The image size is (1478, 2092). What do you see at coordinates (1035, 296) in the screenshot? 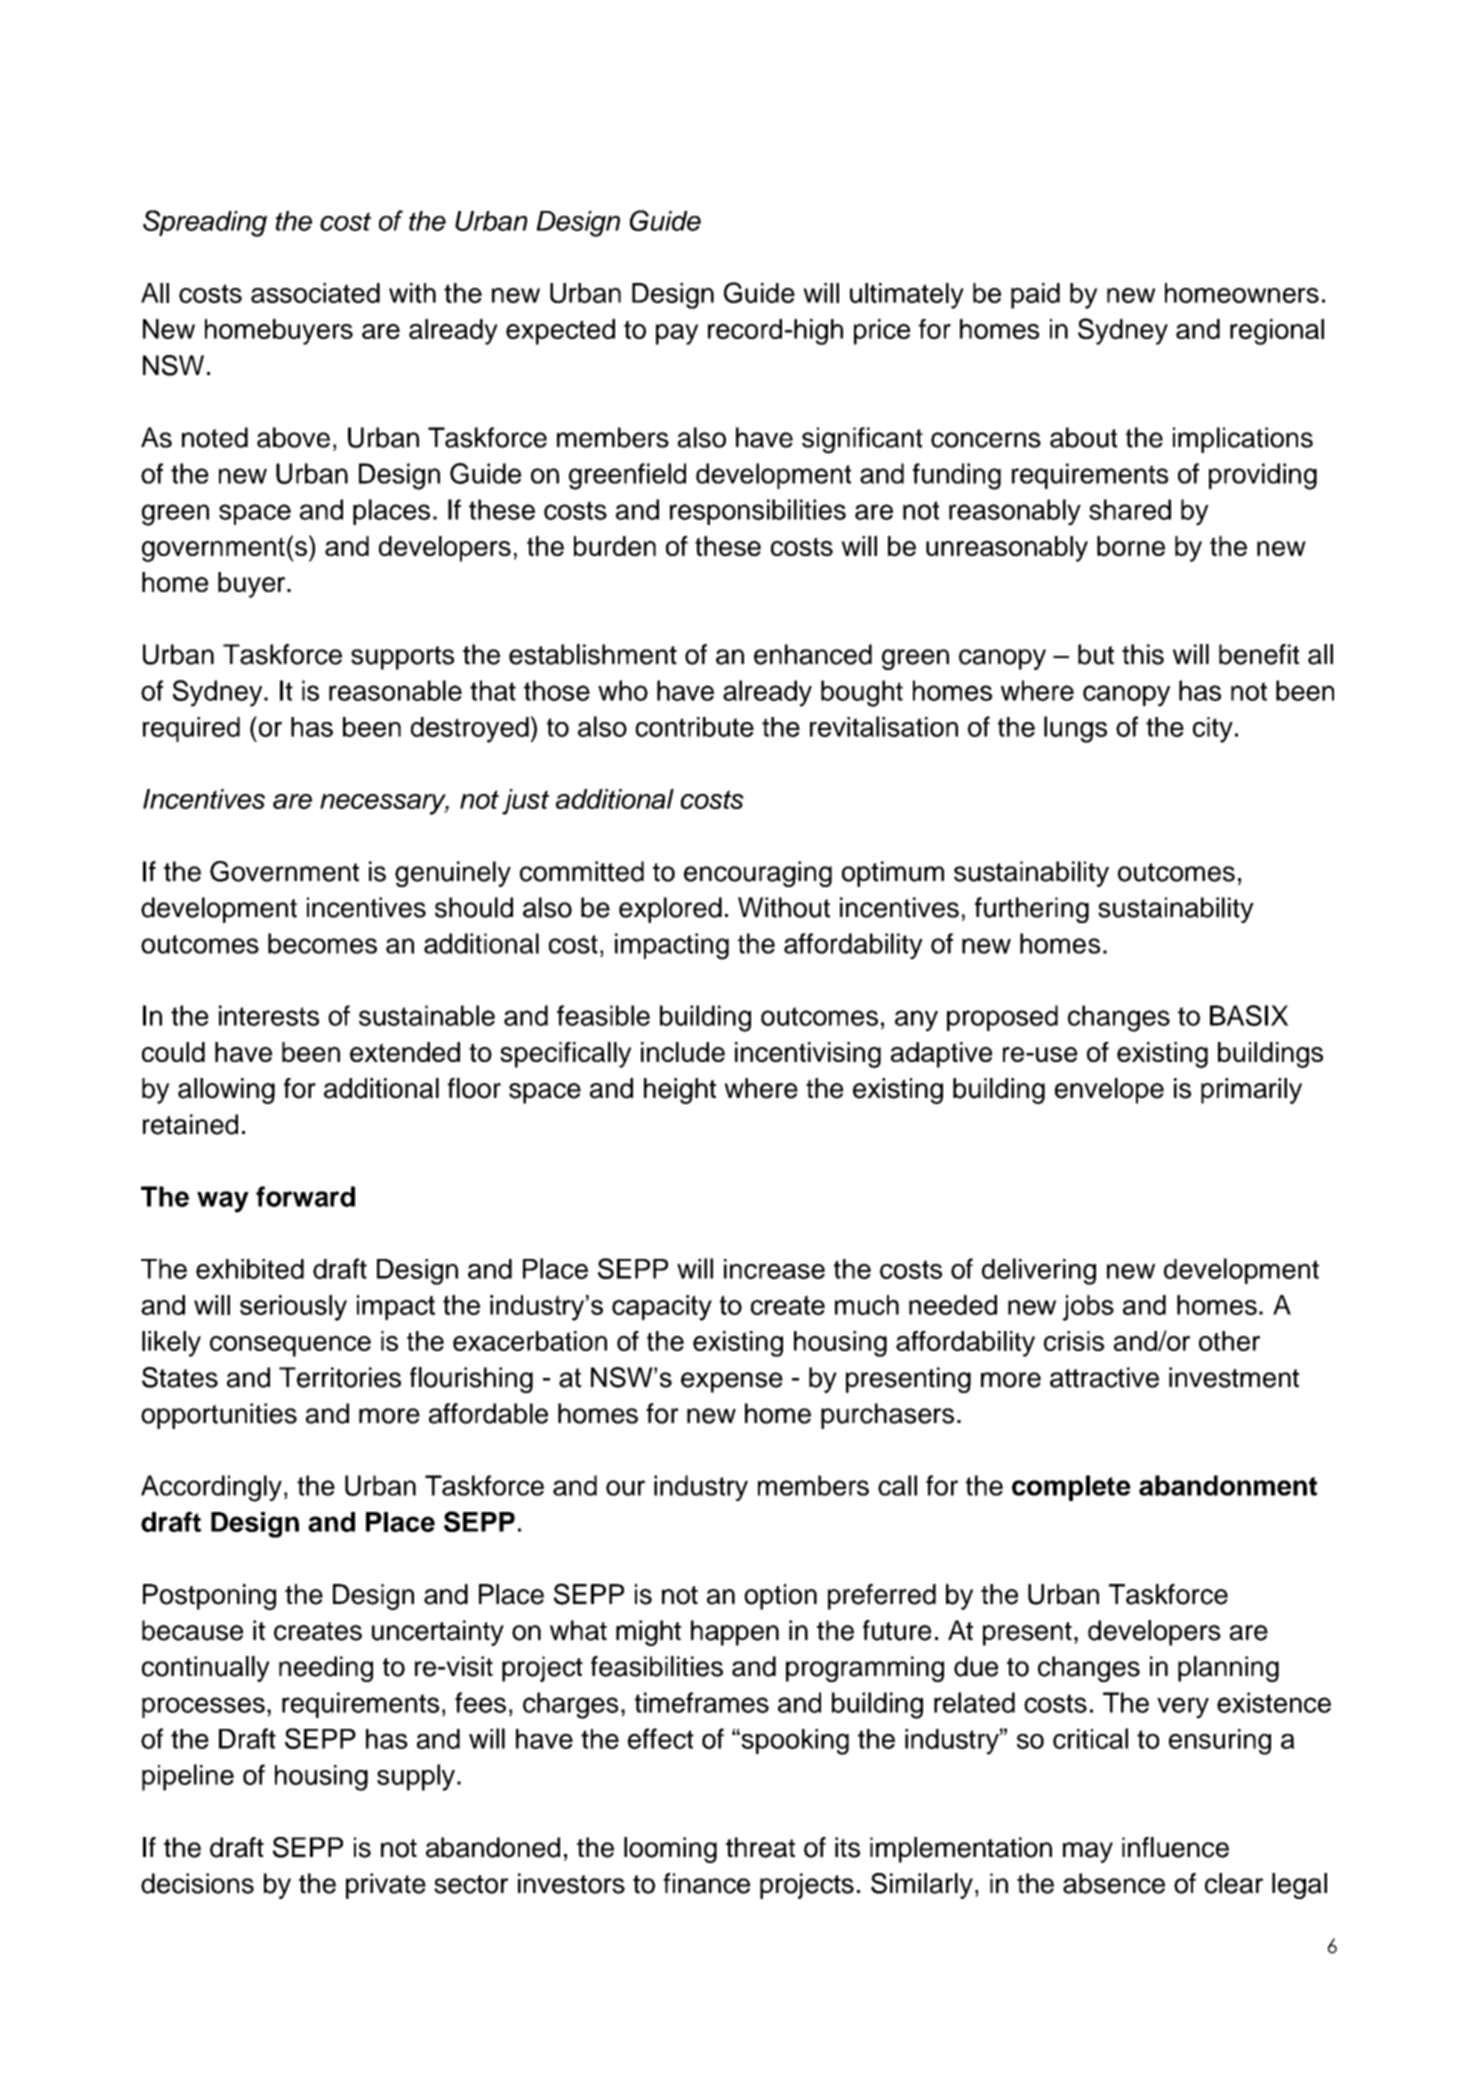
I see `paid` at bounding box center [1035, 296].
